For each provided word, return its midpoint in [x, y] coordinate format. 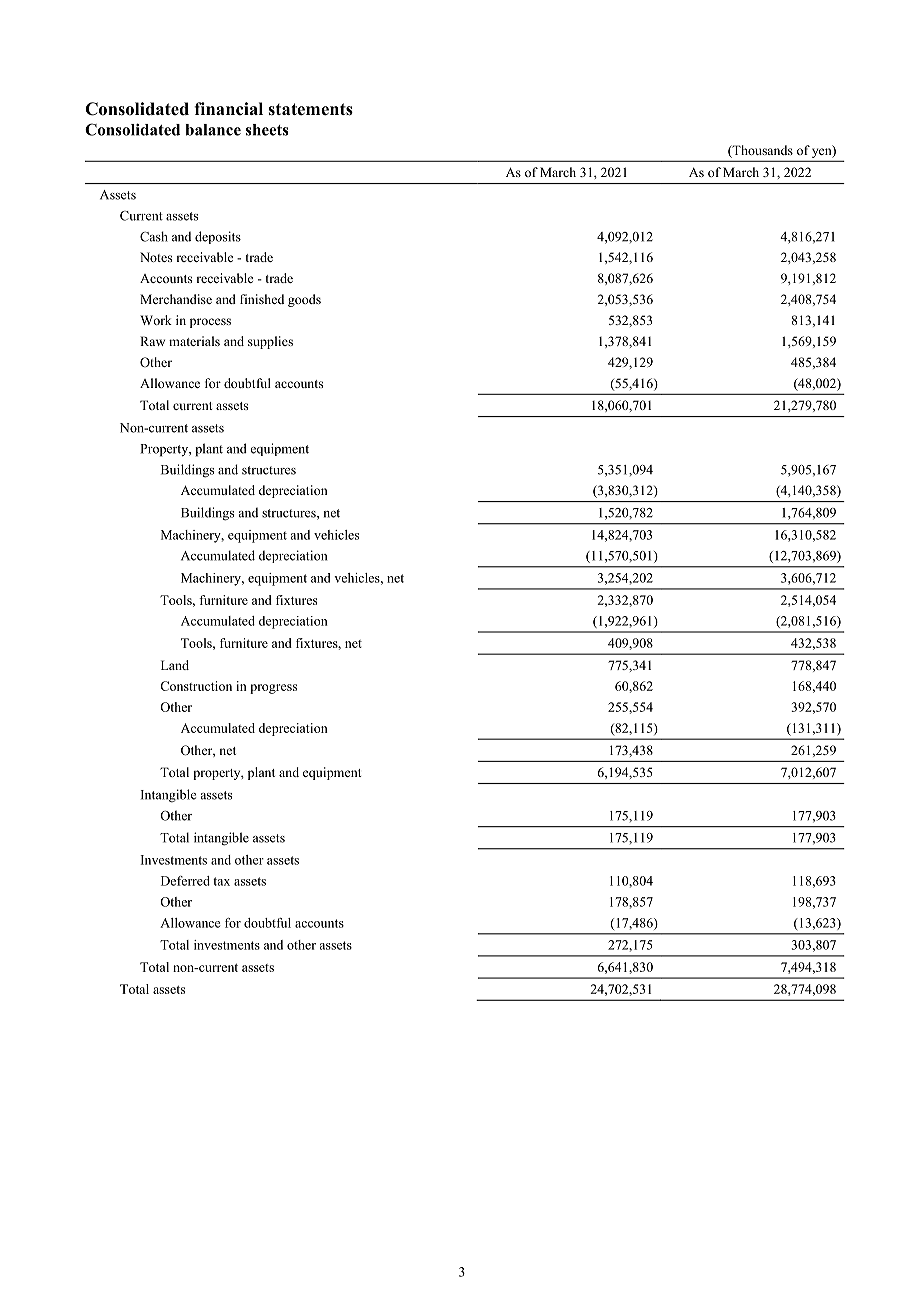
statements [310, 109]
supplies [270, 342]
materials [194, 341]
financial [228, 109]
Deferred [185, 881]
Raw [152, 341]
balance [213, 130]
